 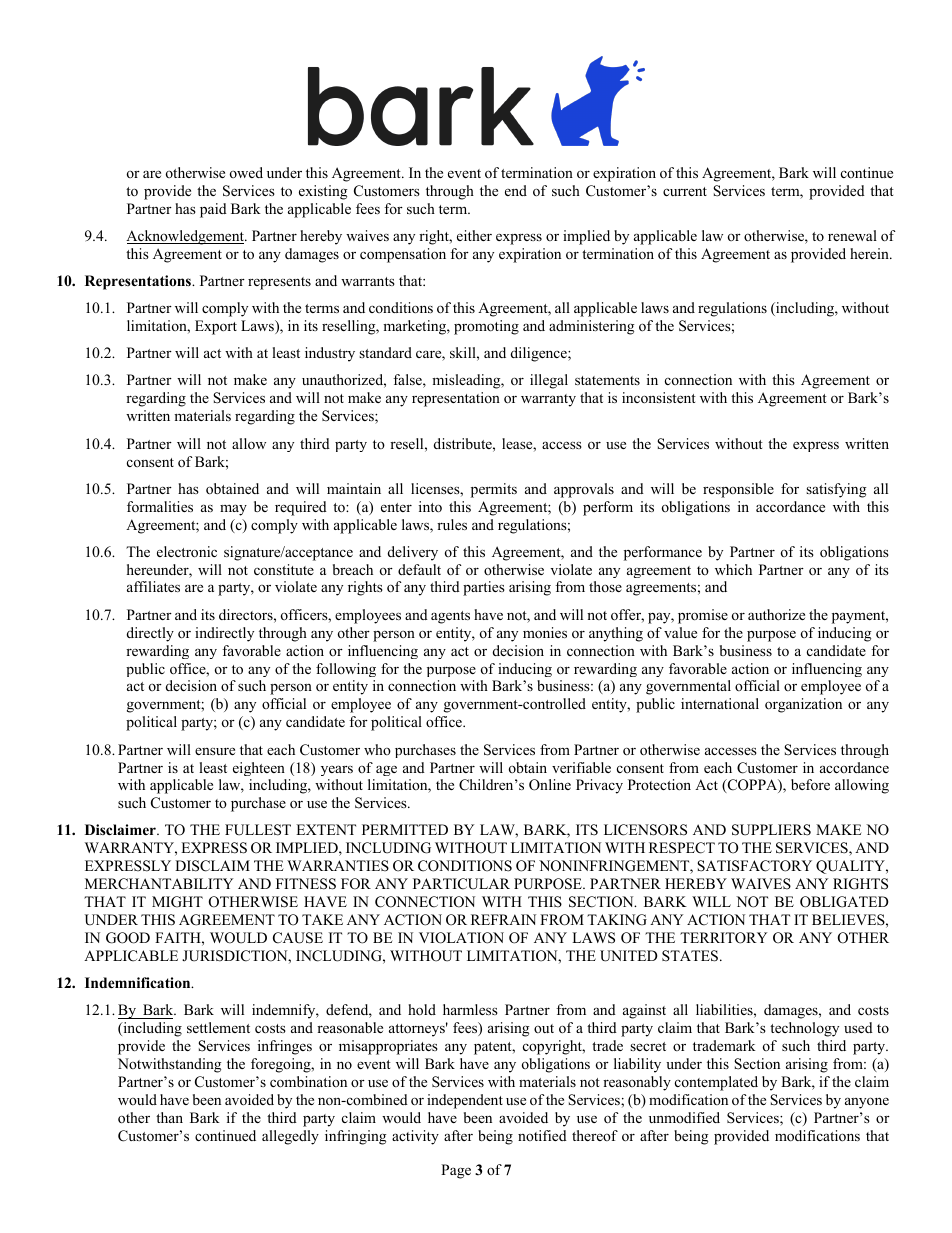 I want to click on paid, so click(x=213, y=210).
